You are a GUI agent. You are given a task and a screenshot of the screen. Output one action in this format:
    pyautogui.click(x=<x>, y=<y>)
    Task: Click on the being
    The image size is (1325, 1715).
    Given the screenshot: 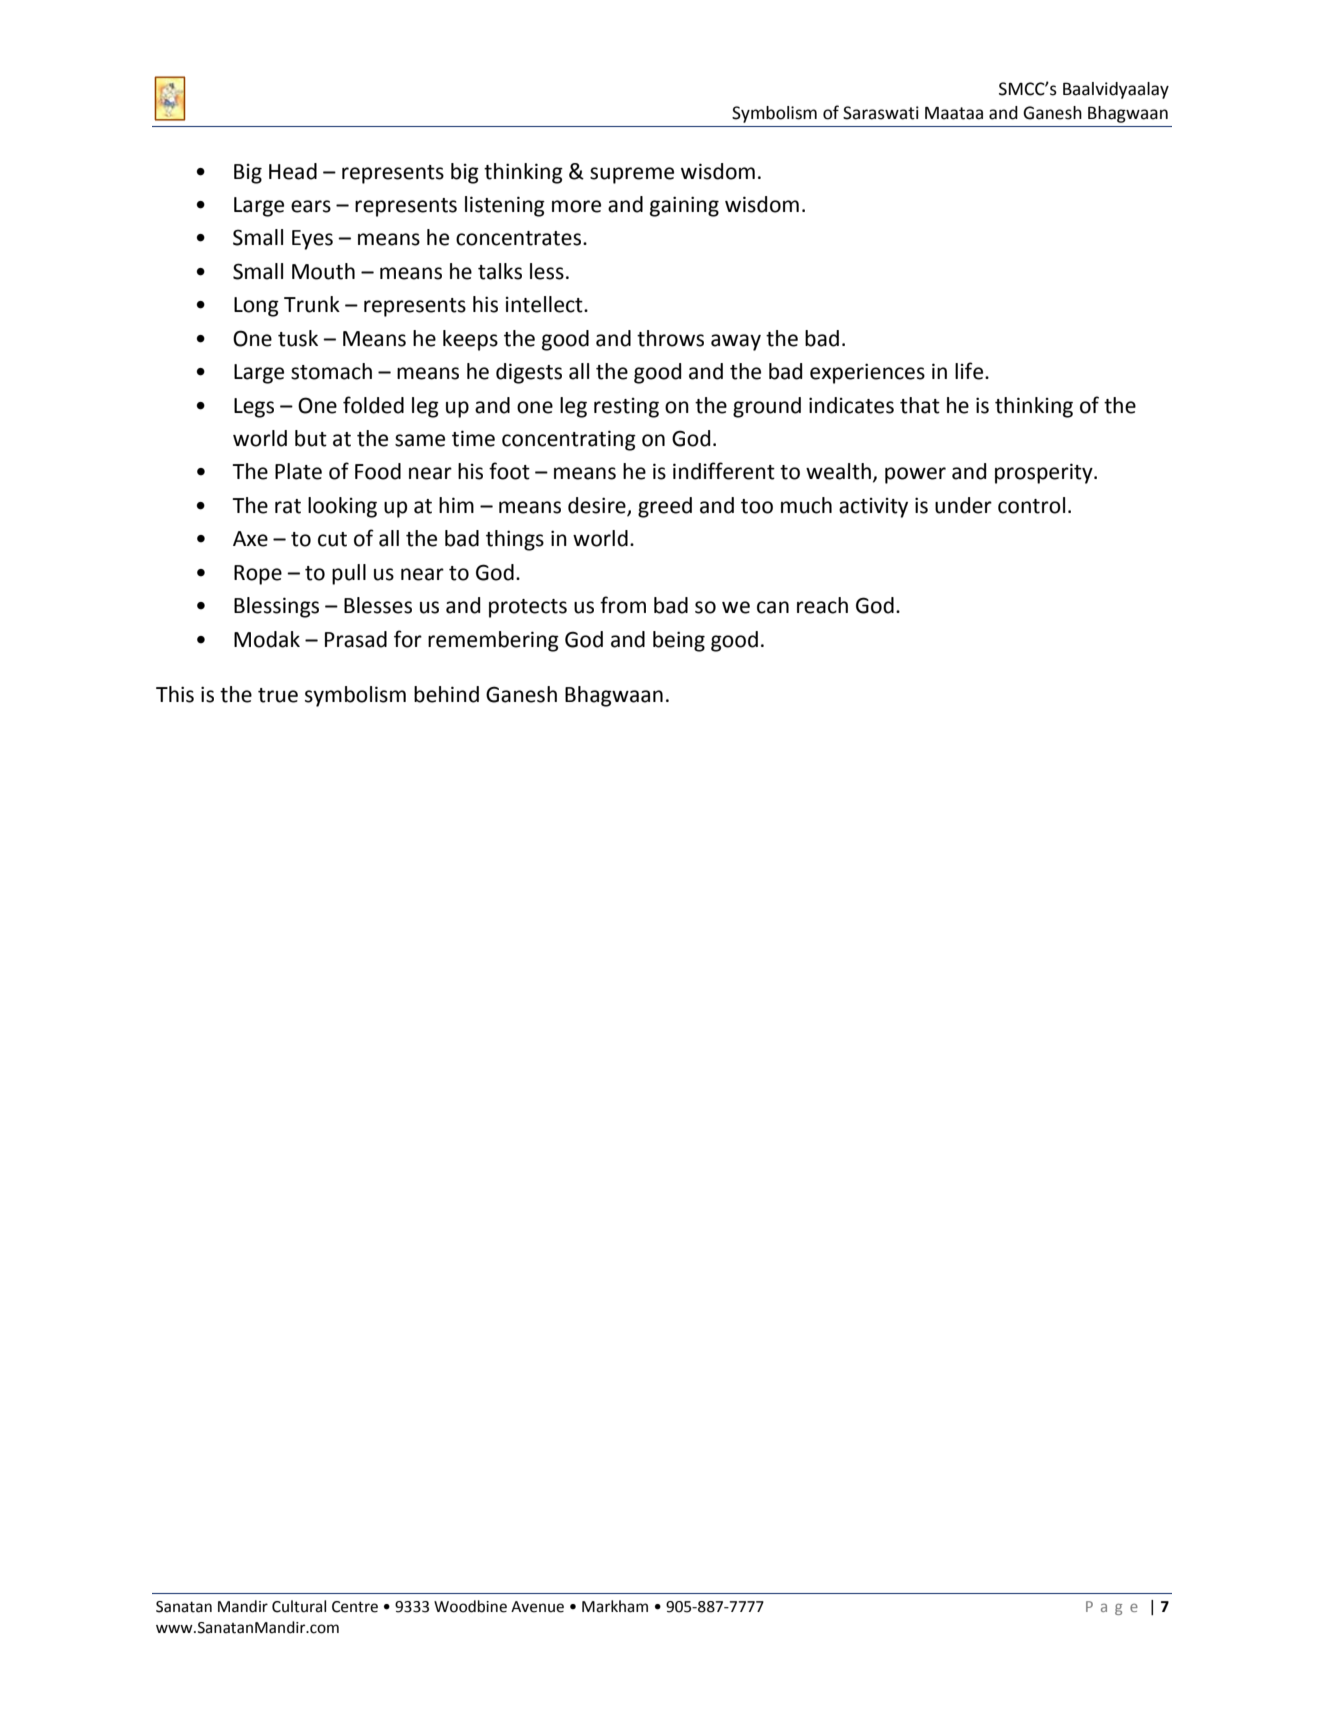 What is the action you would take?
    pyautogui.click(x=679, y=641)
